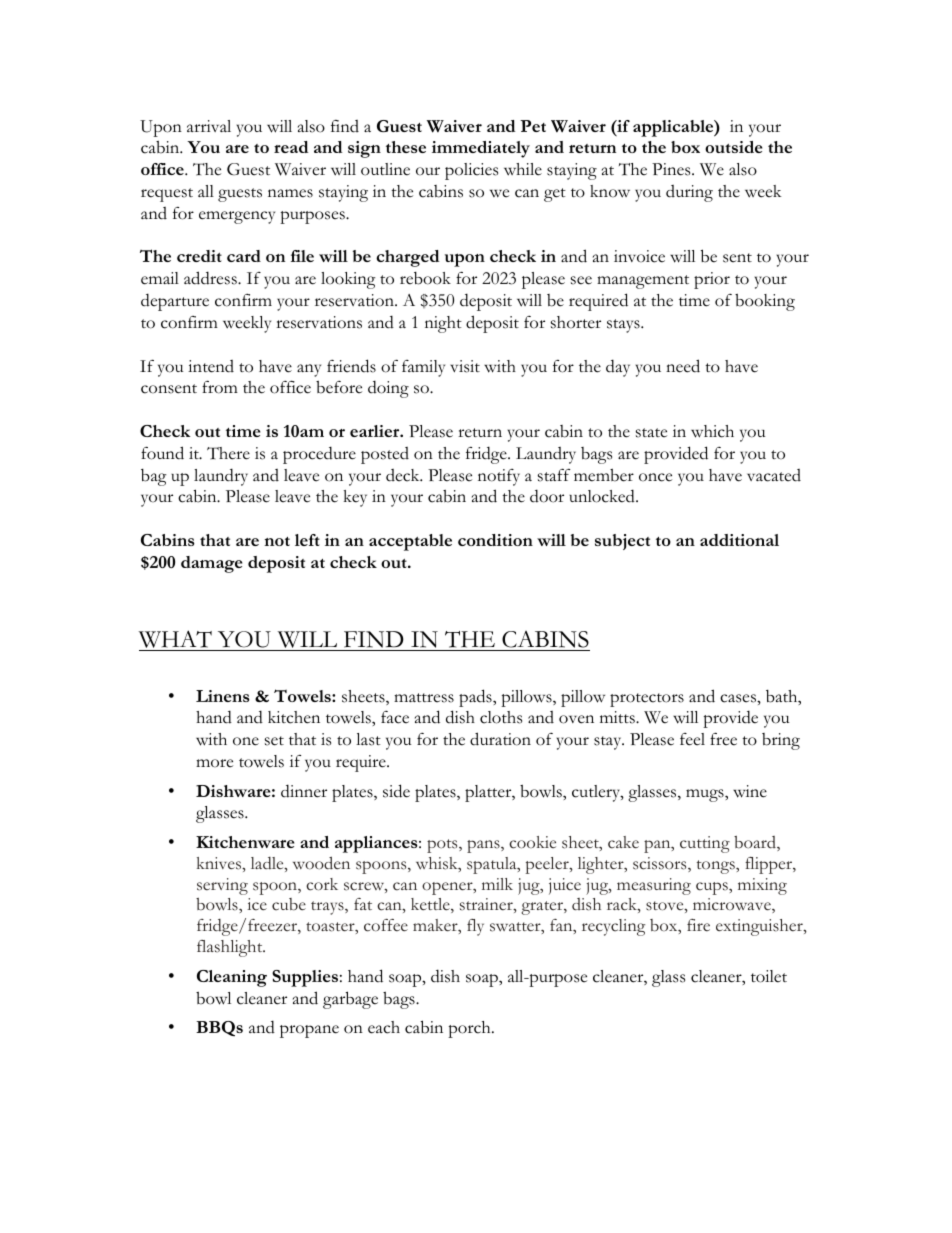 This screenshot has height=1233, width=952. I want to click on Cleaning, so click(232, 978).
